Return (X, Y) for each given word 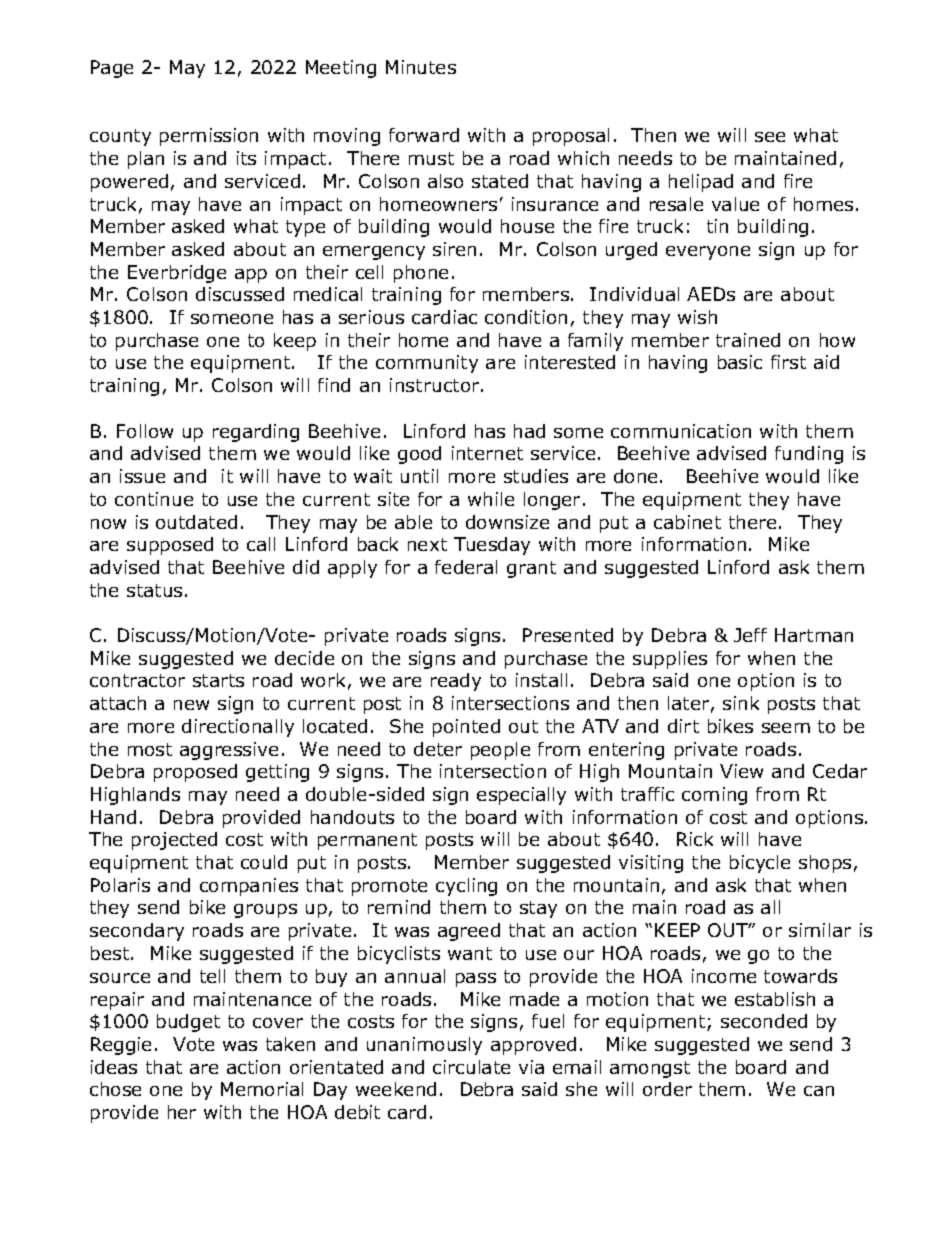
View (741, 771)
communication (681, 431)
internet (487, 453)
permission (209, 137)
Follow (145, 431)
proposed (195, 773)
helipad (701, 183)
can (819, 1091)
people (500, 751)
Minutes (421, 67)
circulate (471, 1067)
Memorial (262, 1089)
